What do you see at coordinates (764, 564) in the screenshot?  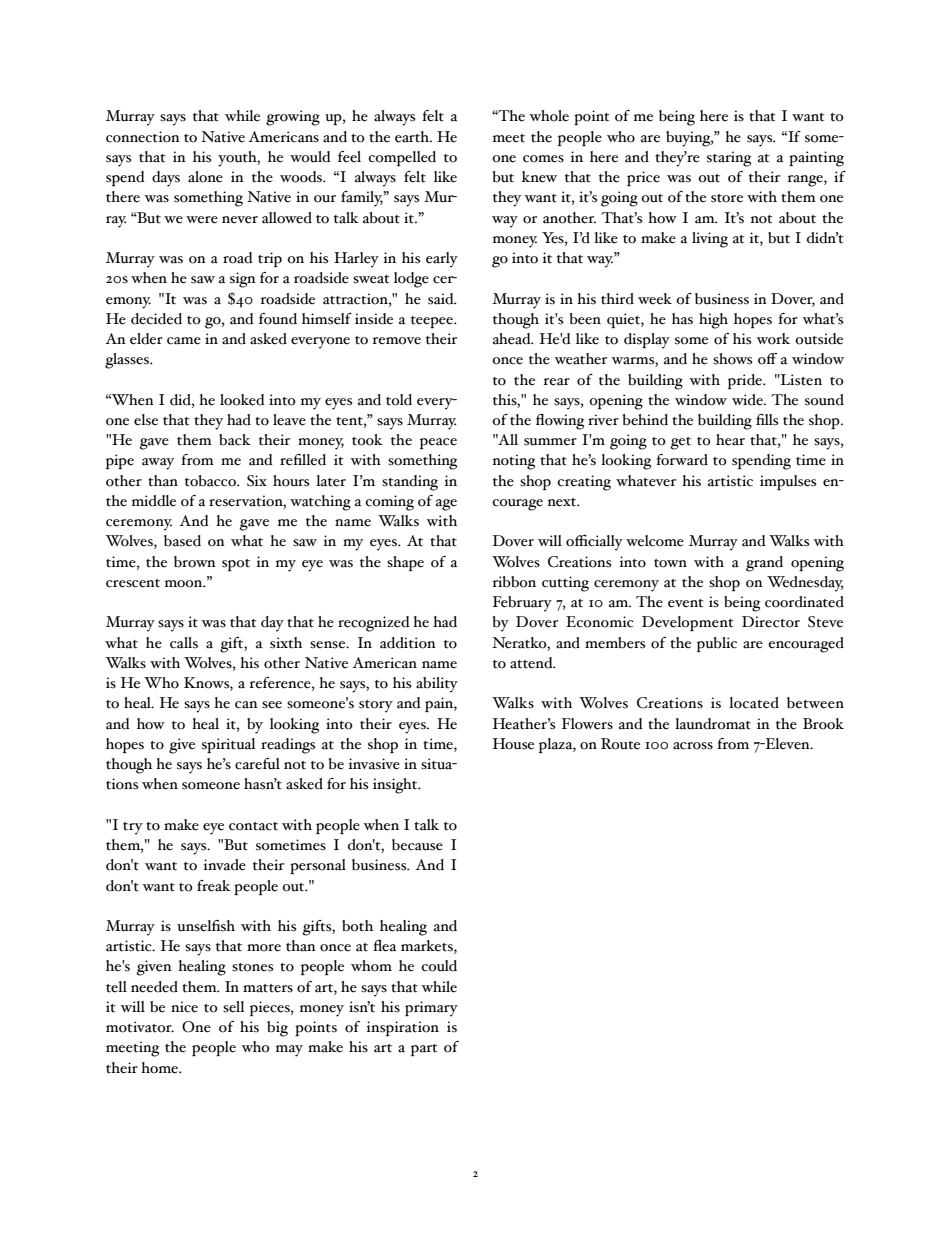 I see `grand` at bounding box center [764, 564].
